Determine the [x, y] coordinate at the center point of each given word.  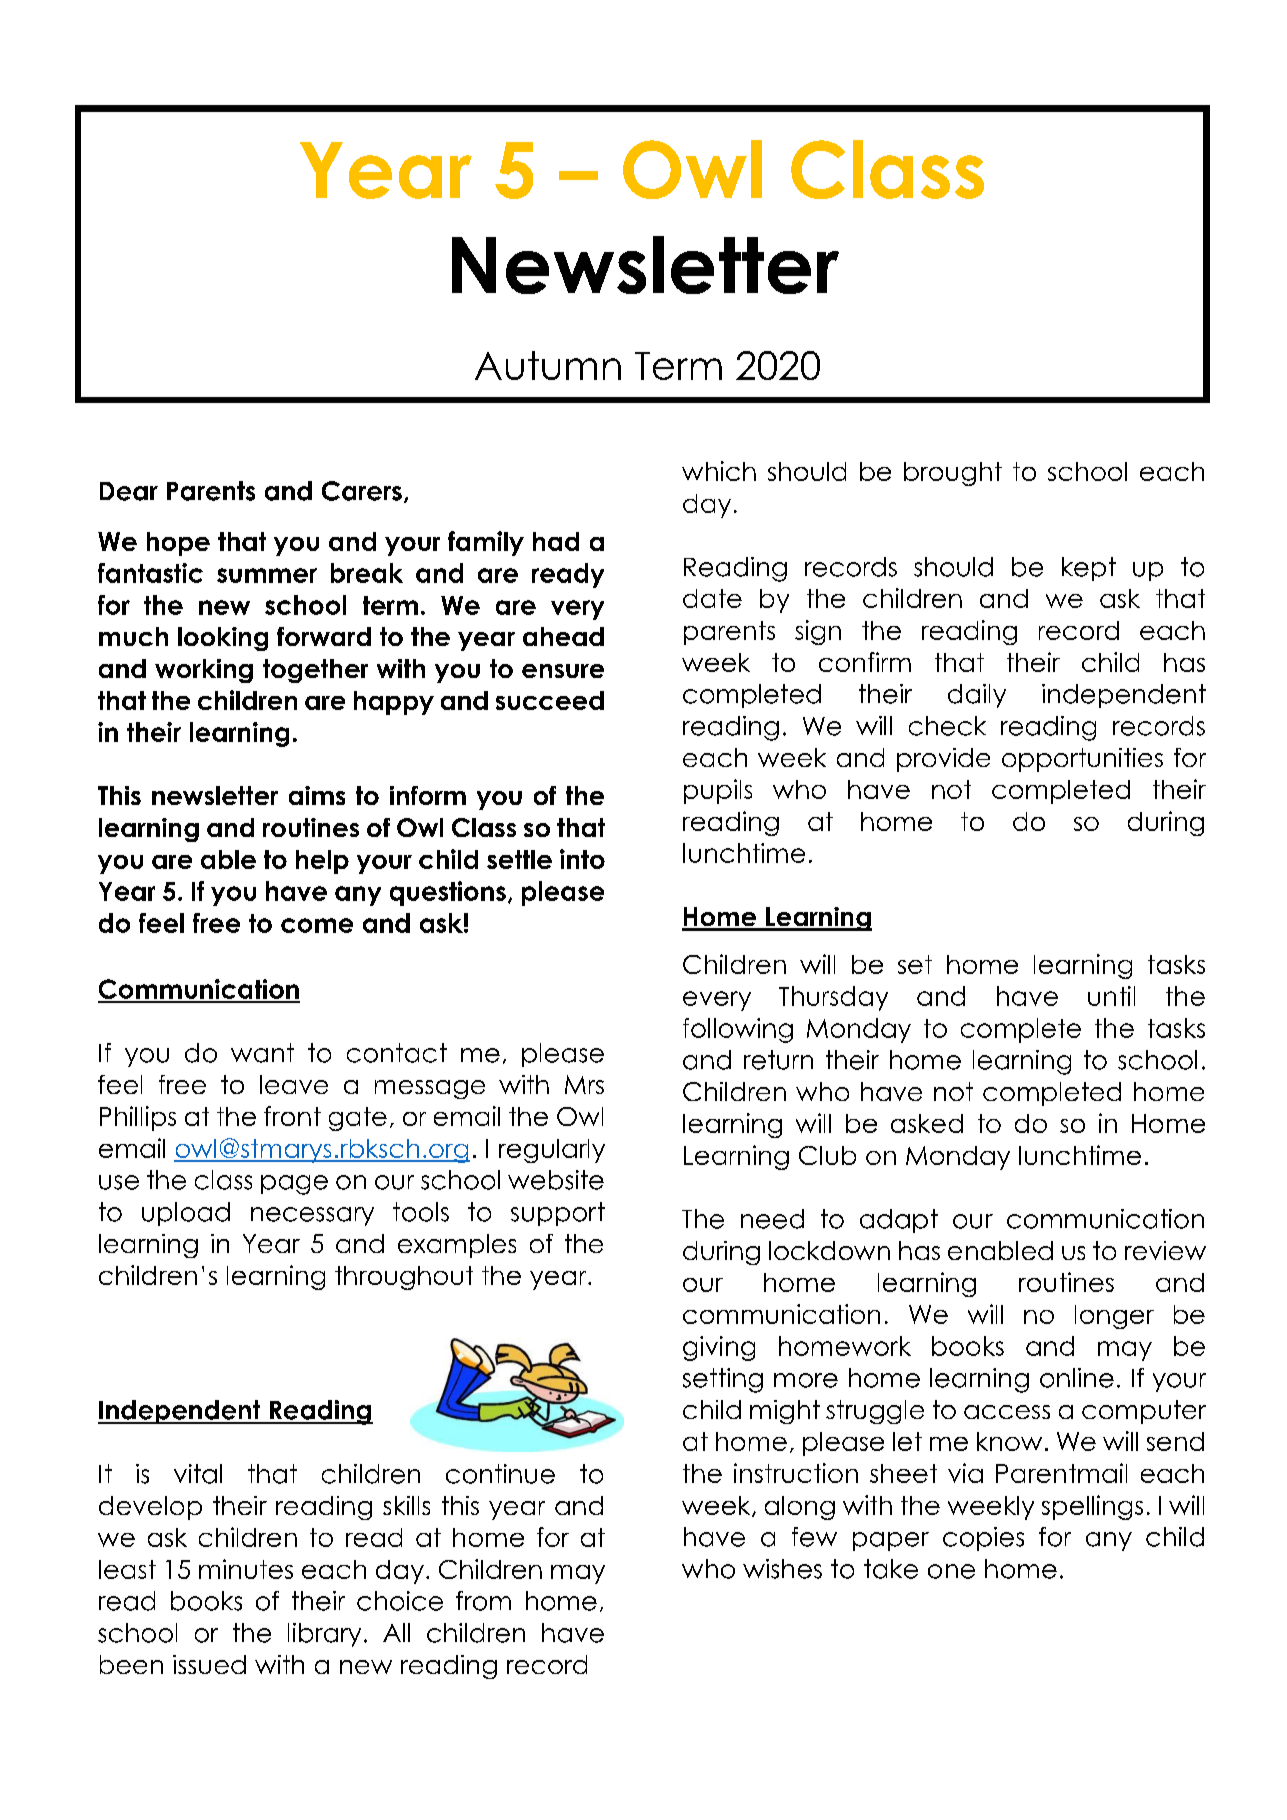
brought [953, 474]
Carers [362, 491]
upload [186, 1214]
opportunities [1082, 760]
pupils [718, 791]
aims [317, 795]
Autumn [548, 365]
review [1165, 1250]
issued [209, 1664]
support [558, 1214]
